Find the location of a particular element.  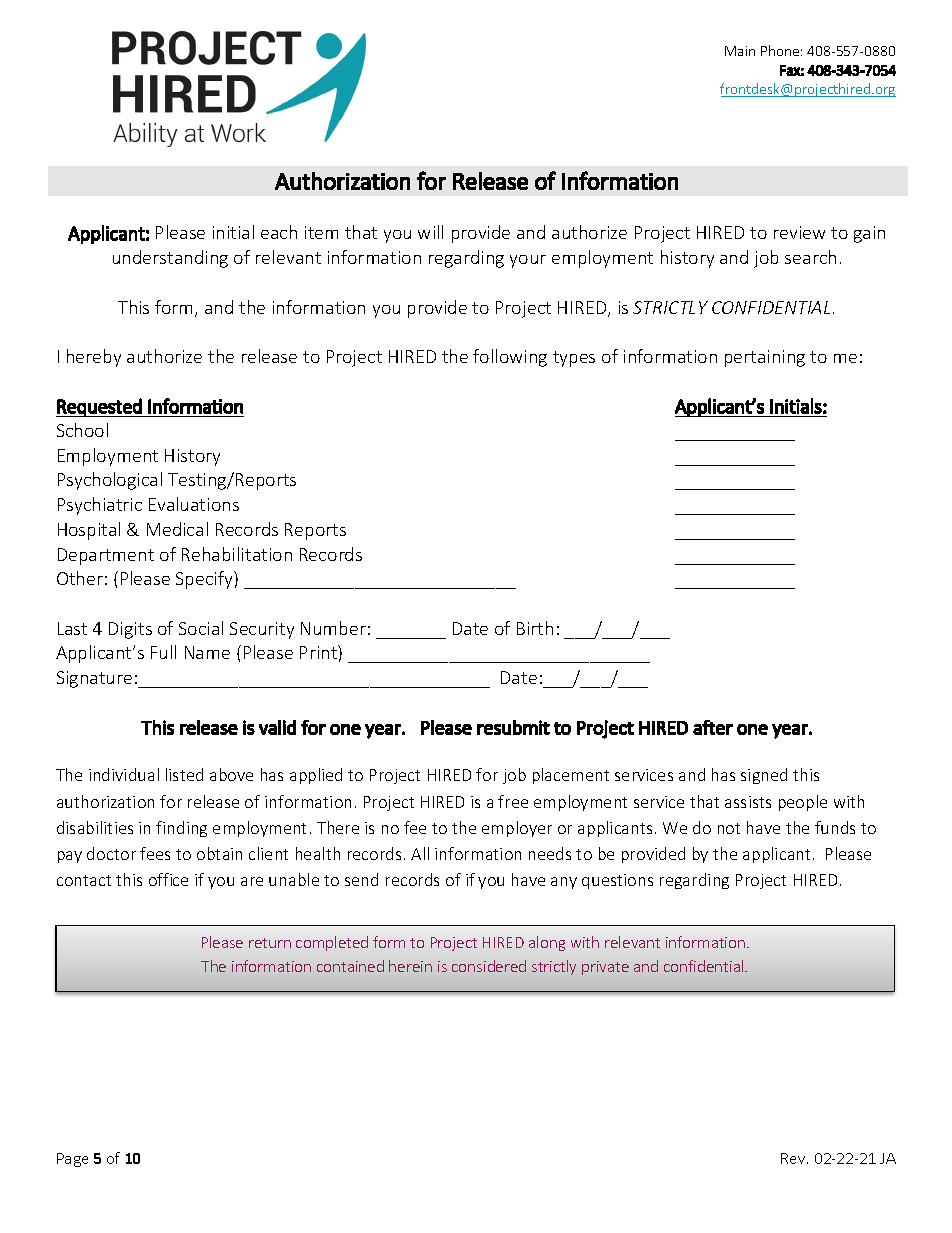

Page is located at coordinates (72, 1160).
